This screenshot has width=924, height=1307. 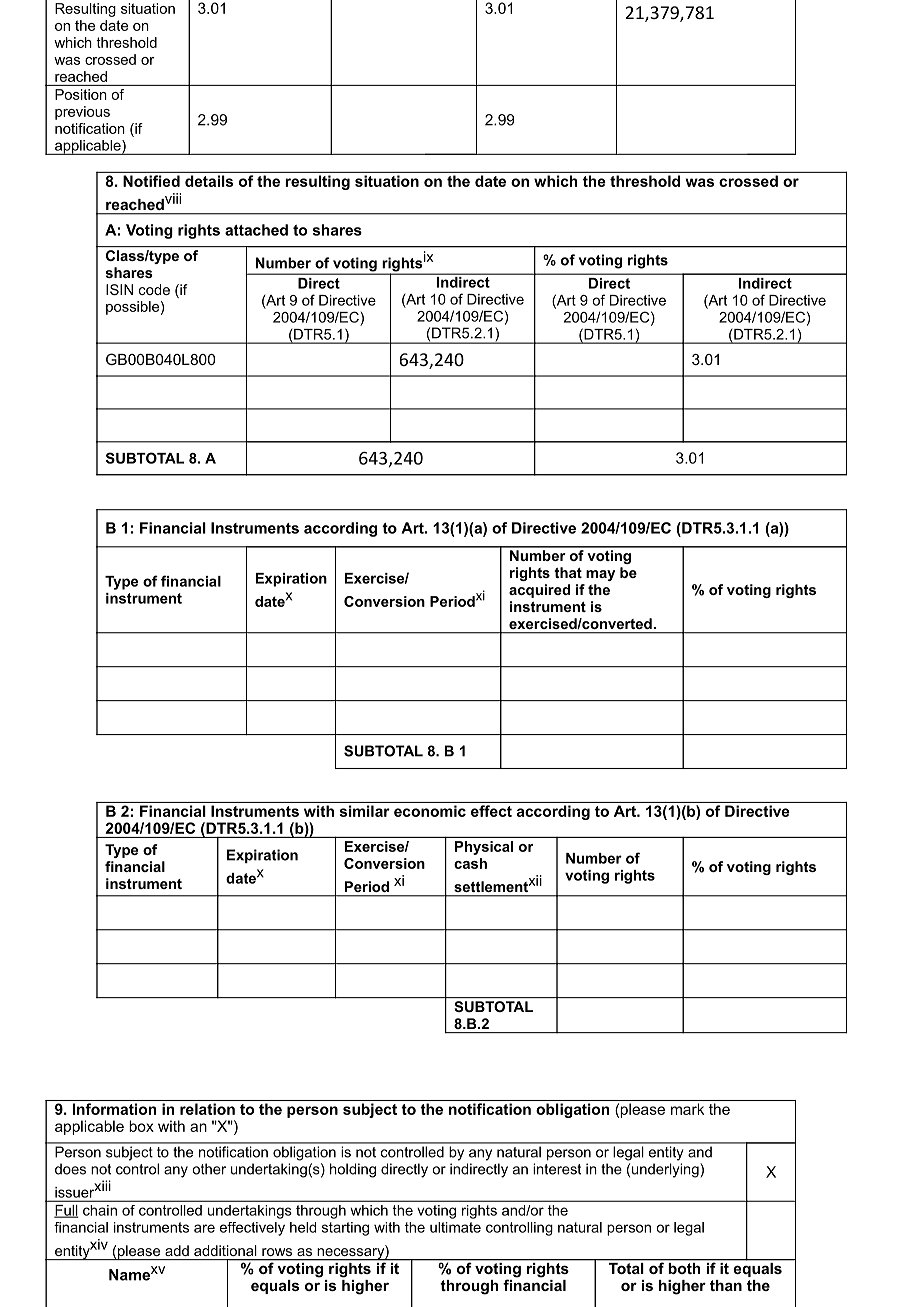 I want to click on Notified, so click(x=151, y=181).
